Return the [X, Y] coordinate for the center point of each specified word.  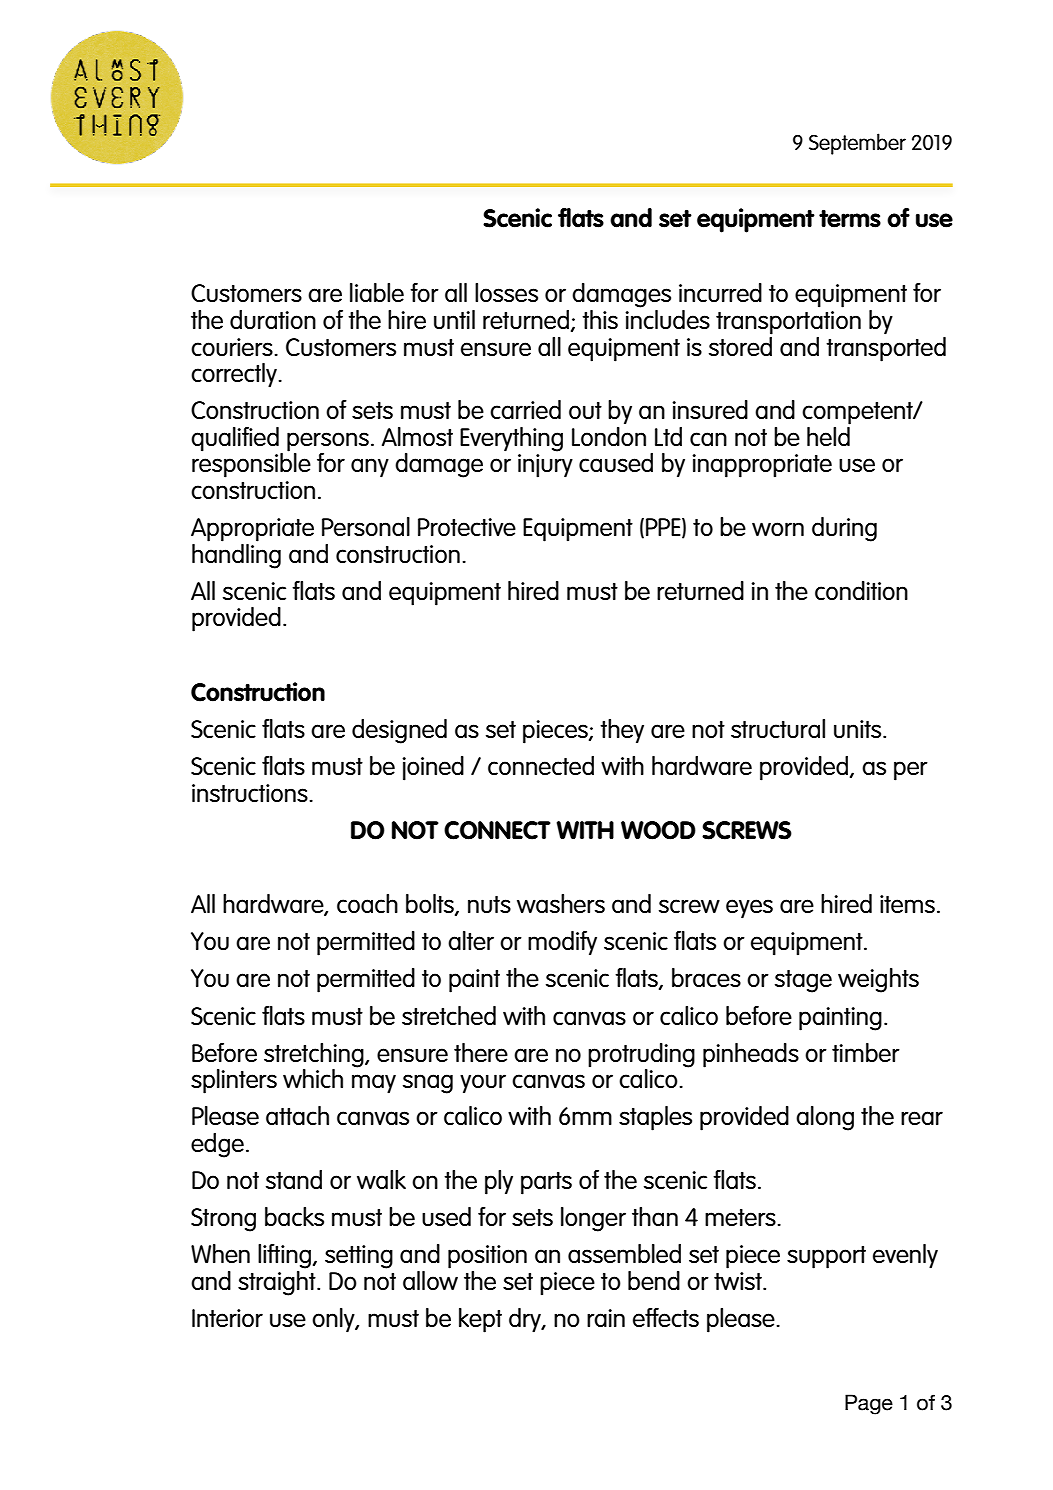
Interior [227, 1318]
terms [850, 218]
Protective [467, 527]
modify [562, 943]
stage [803, 981]
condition [861, 590]
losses [506, 292]
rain [606, 1318]
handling [236, 555]
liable [377, 292]
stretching [315, 1055]
